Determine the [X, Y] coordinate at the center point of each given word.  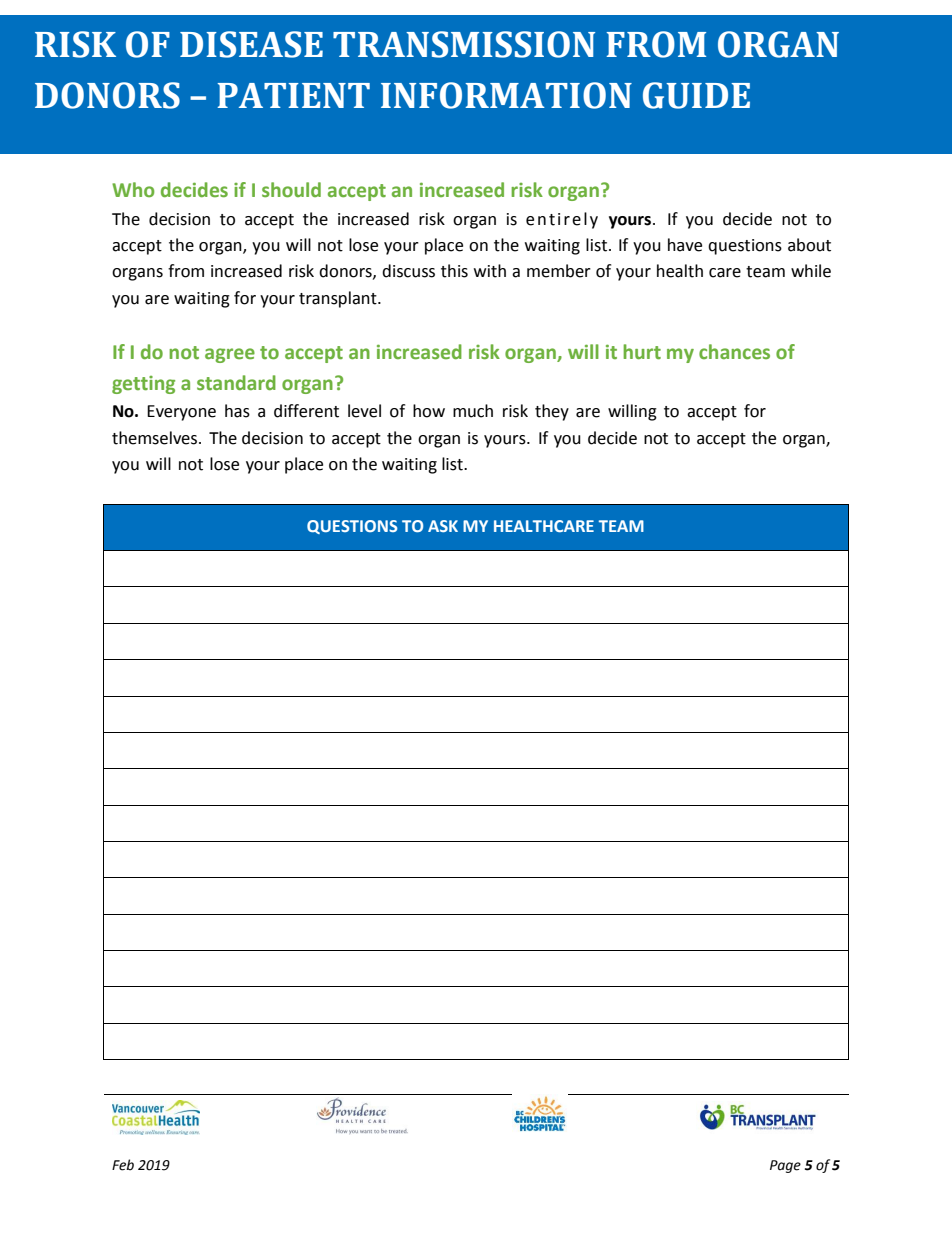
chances [734, 352]
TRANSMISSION [464, 44]
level [364, 411]
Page [785, 1166]
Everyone [181, 413]
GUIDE [696, 95]
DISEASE [251, 44]
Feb [123, 1165]
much [473, 411]
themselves [156, 438]
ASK [443, 526]
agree [230, 355]
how [429, 411]
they [552, 412]
